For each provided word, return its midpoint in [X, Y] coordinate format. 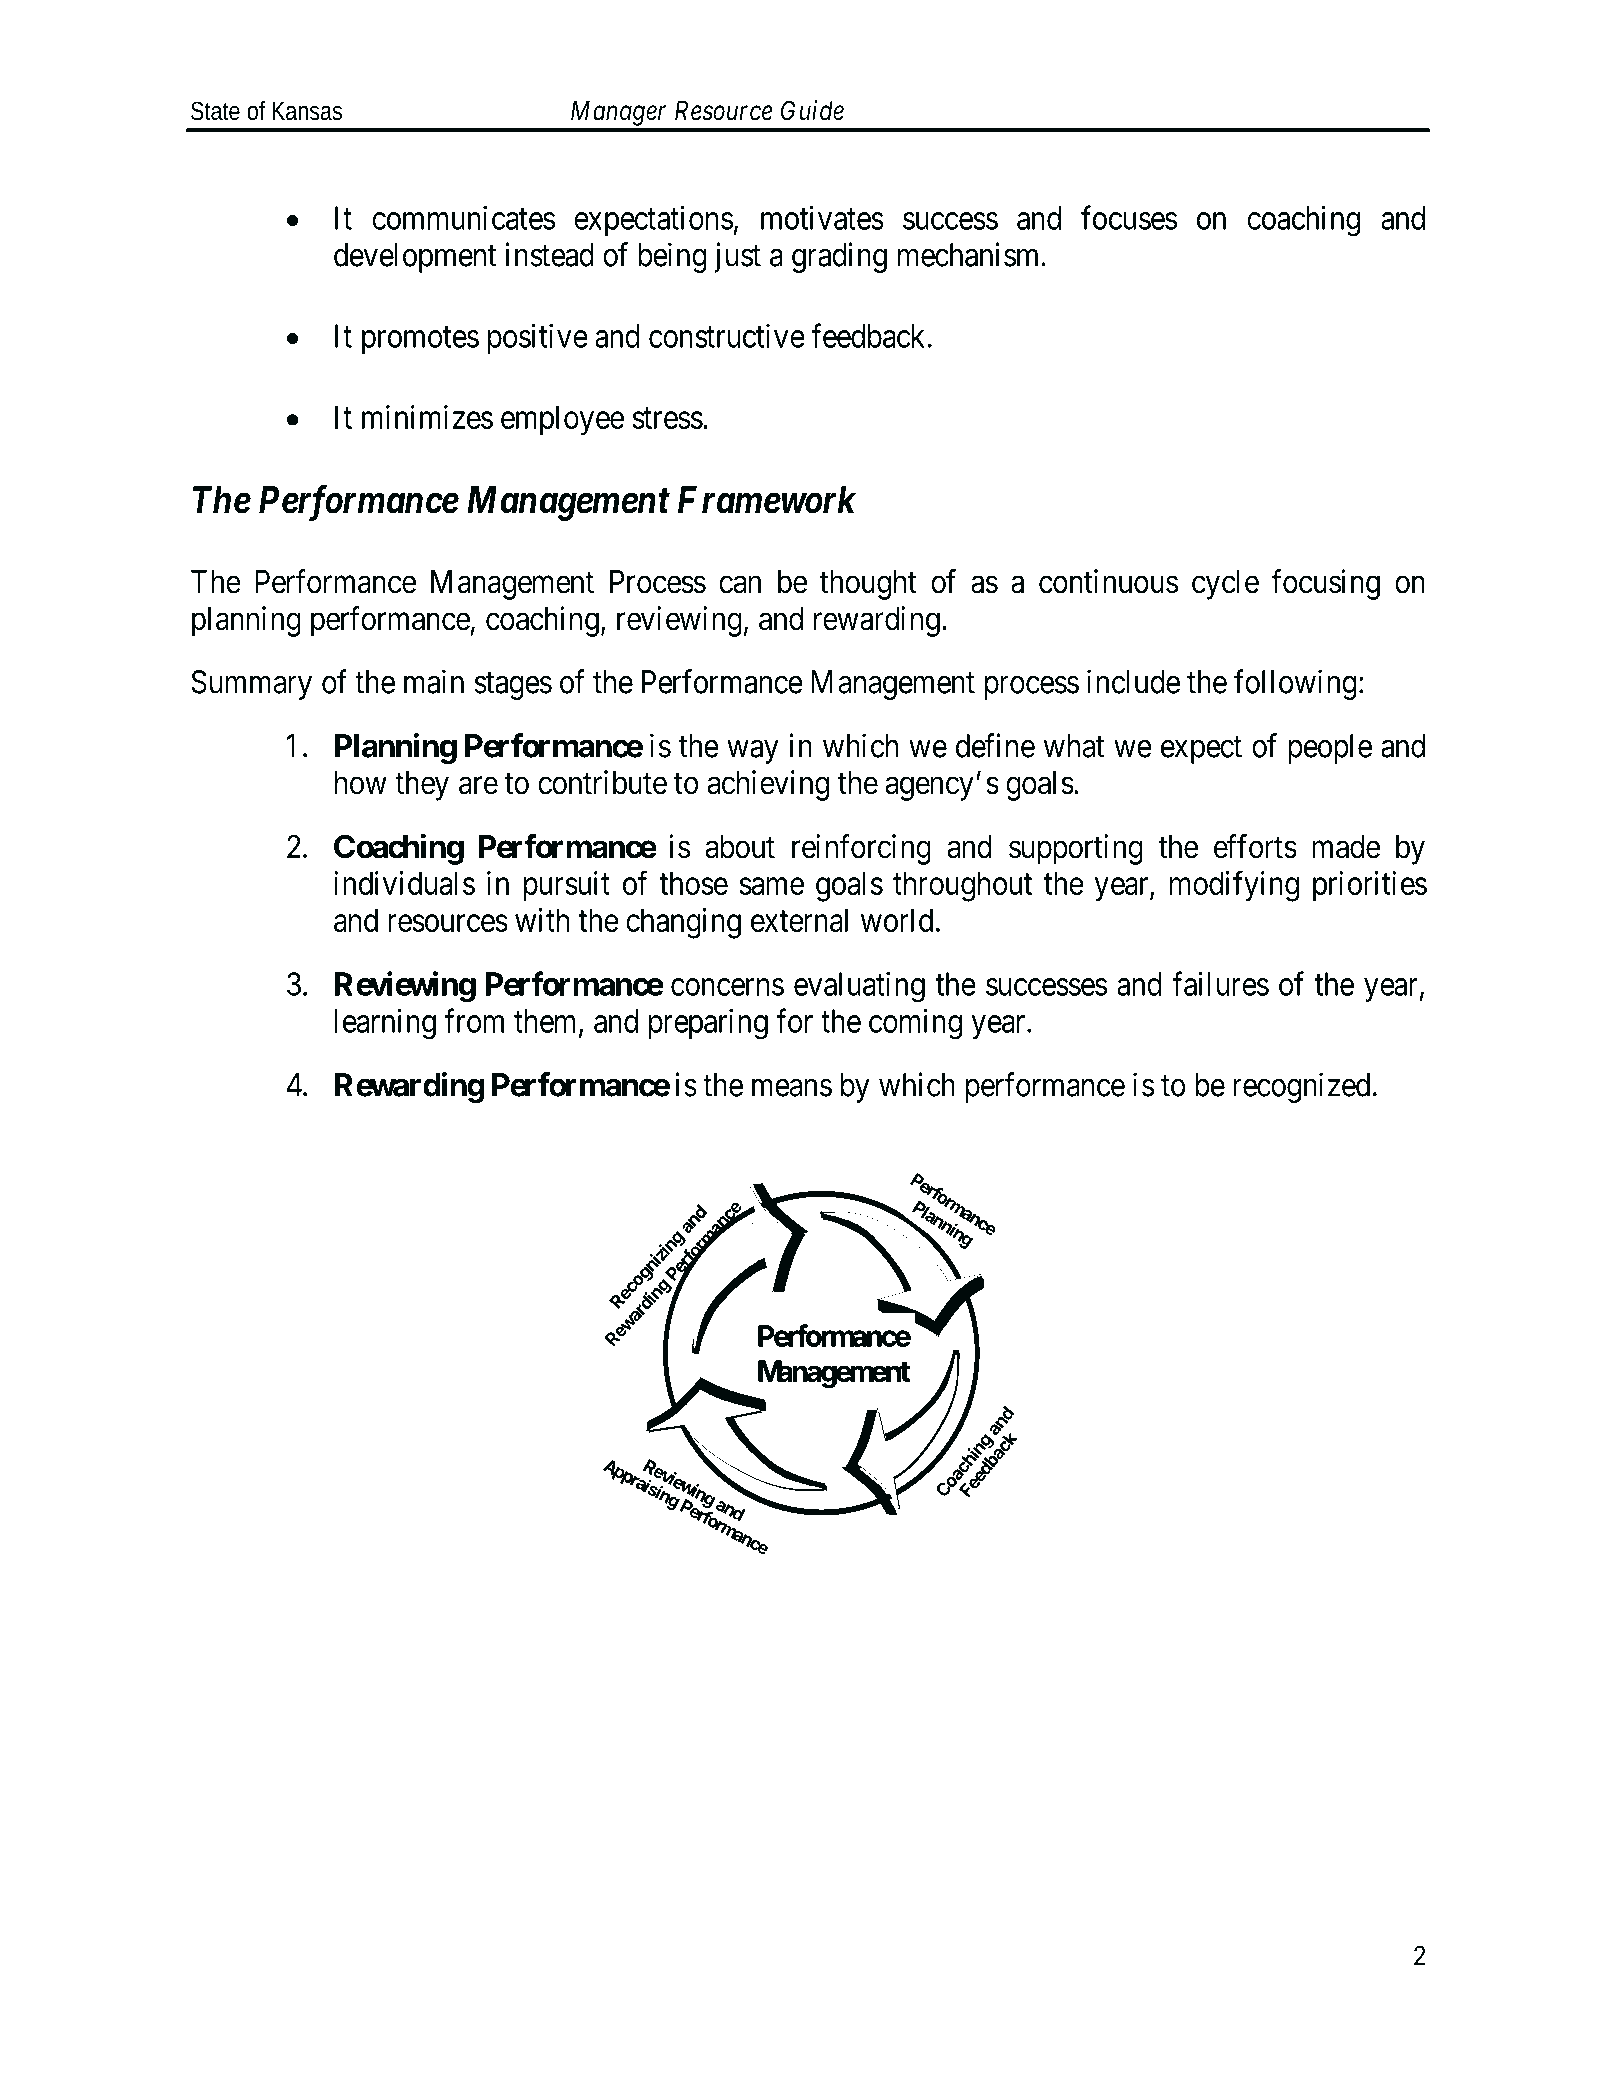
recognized [1301, 1087]
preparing [708, 1024]
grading [839, 257]
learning [385, 1024]
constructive [727, 335]
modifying [1234, 886]
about [740, 847]
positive [538, 338]
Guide [812, 110]
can [740, 585]
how [361, 783]
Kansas [307, 111]
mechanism [970, 254]
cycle [1225, 585]
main [434, 681]
